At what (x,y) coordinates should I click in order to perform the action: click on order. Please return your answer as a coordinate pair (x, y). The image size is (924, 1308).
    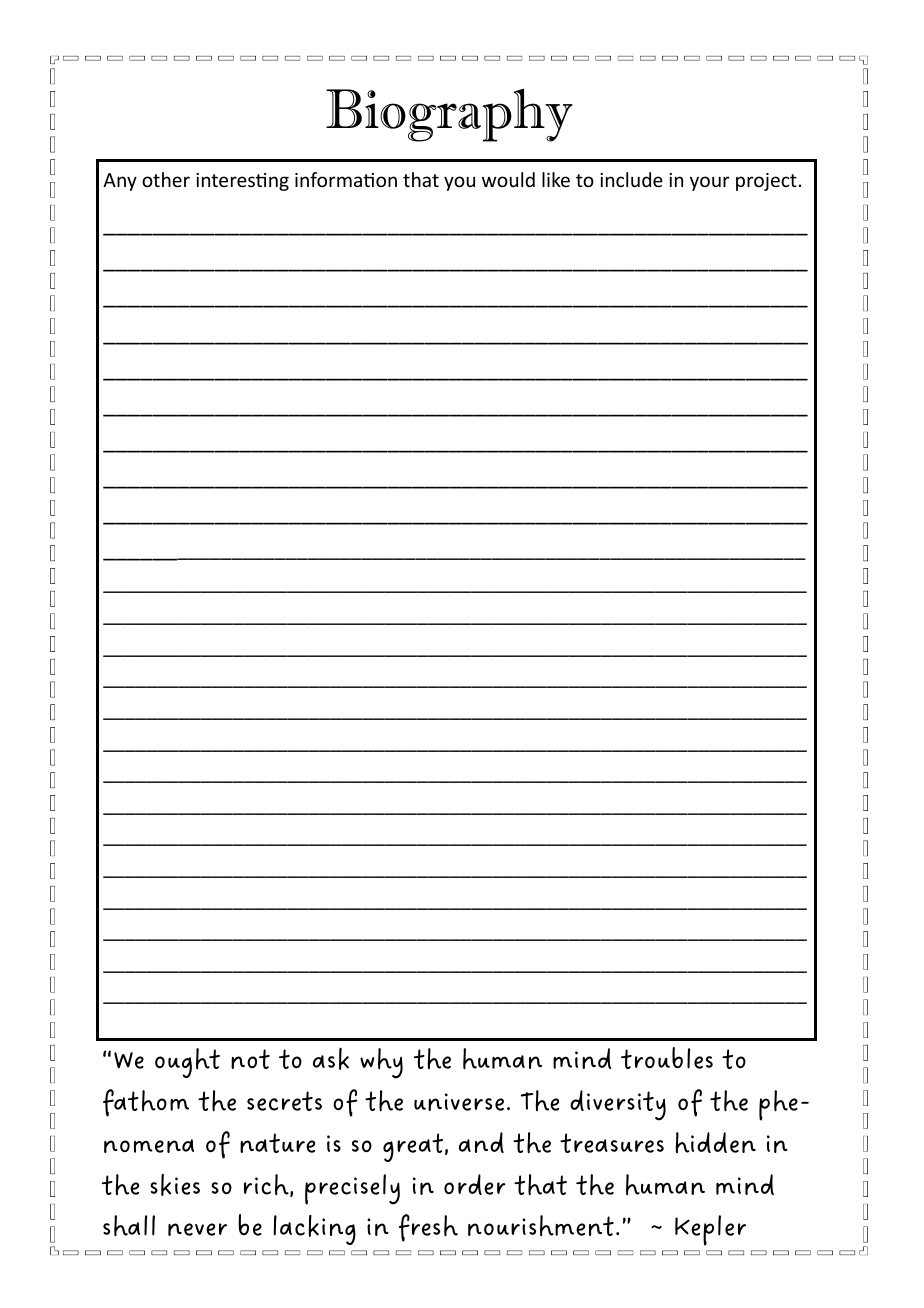
    Looking at the image, I should click on (475, 1184).
